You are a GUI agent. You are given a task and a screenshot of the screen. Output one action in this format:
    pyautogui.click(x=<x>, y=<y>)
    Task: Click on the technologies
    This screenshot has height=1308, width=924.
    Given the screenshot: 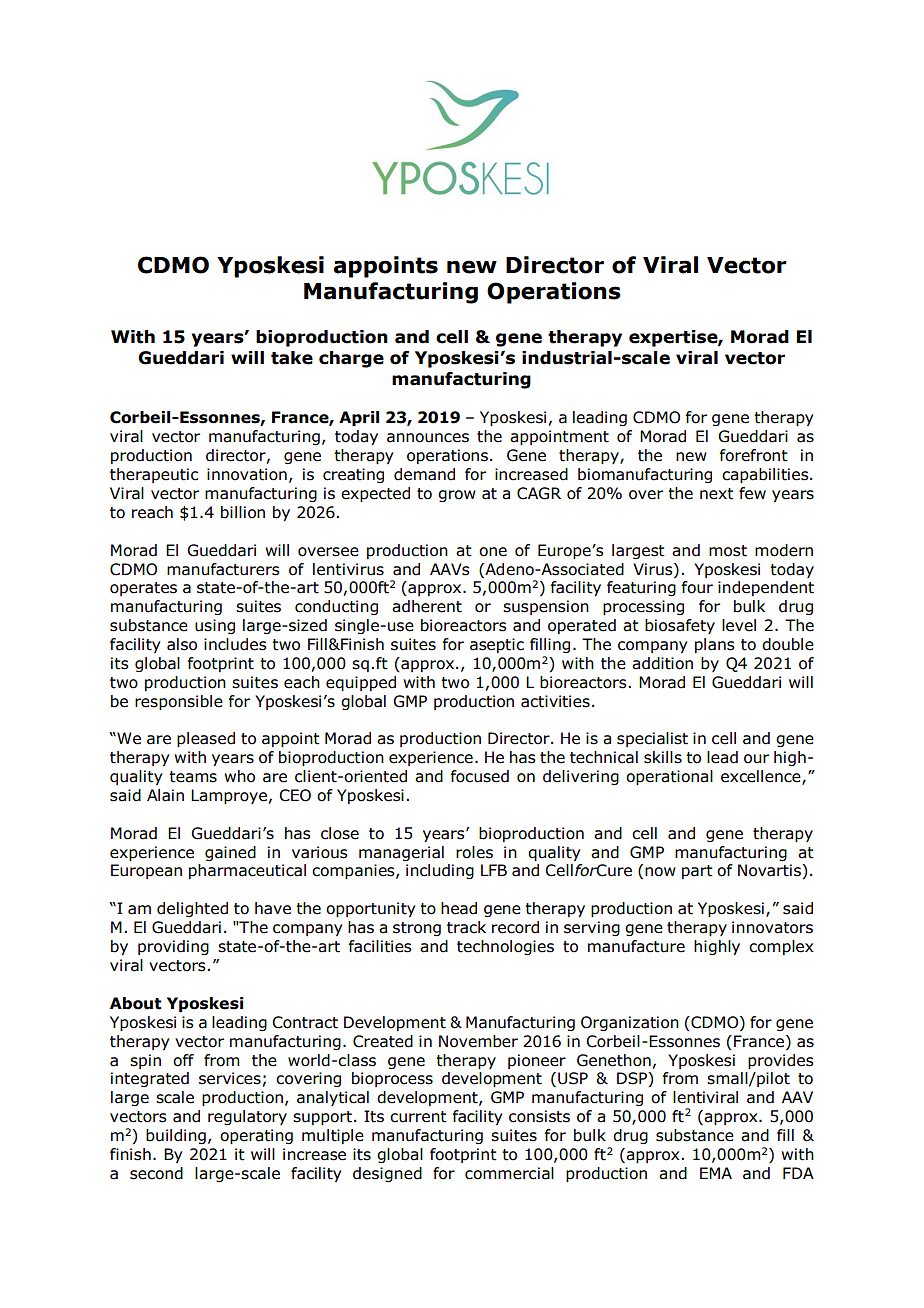 What is the action you would take?
    pyautogui.click(x=505, y=947)
